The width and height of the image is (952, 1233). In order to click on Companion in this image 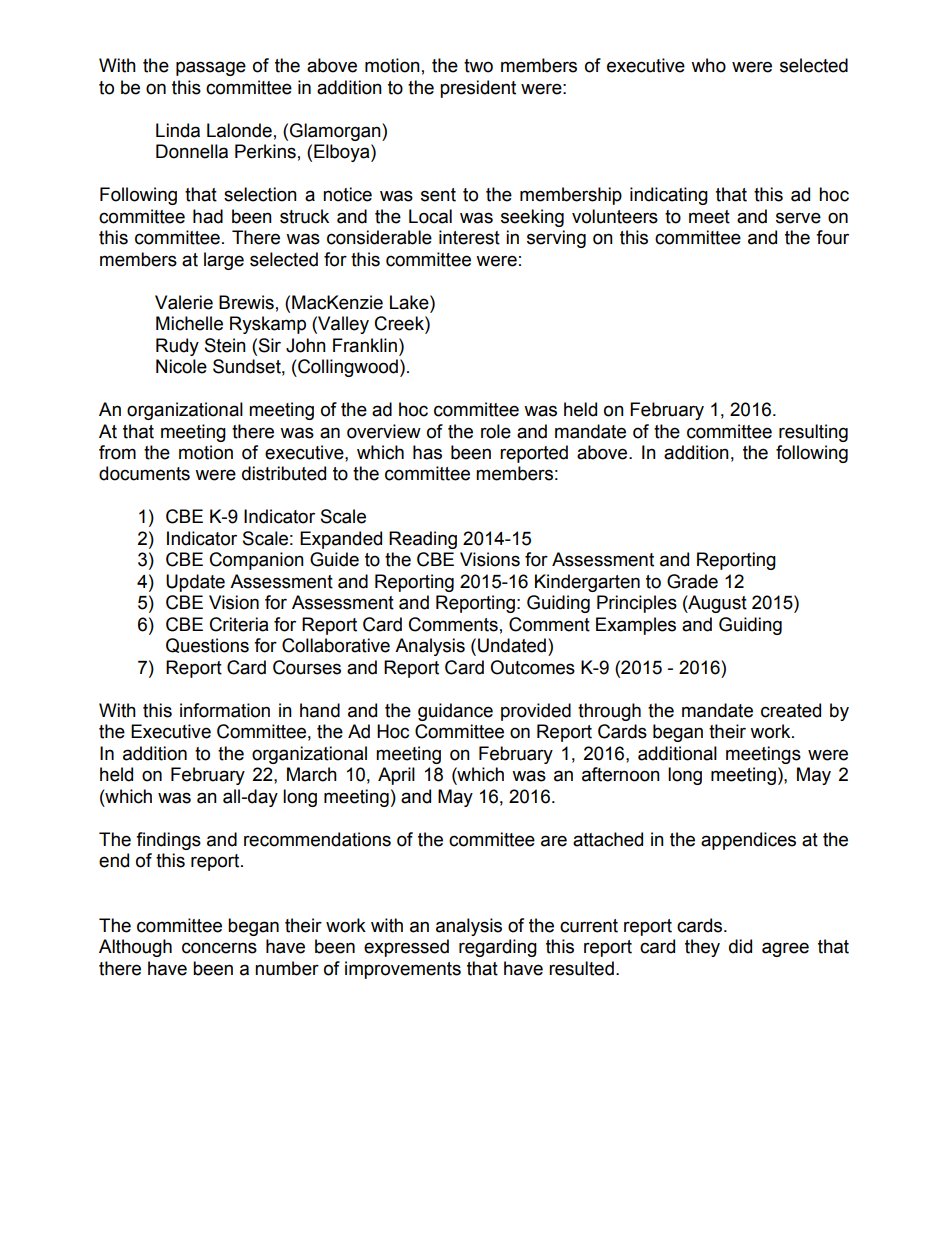, I will do `click(257, 561)`.
